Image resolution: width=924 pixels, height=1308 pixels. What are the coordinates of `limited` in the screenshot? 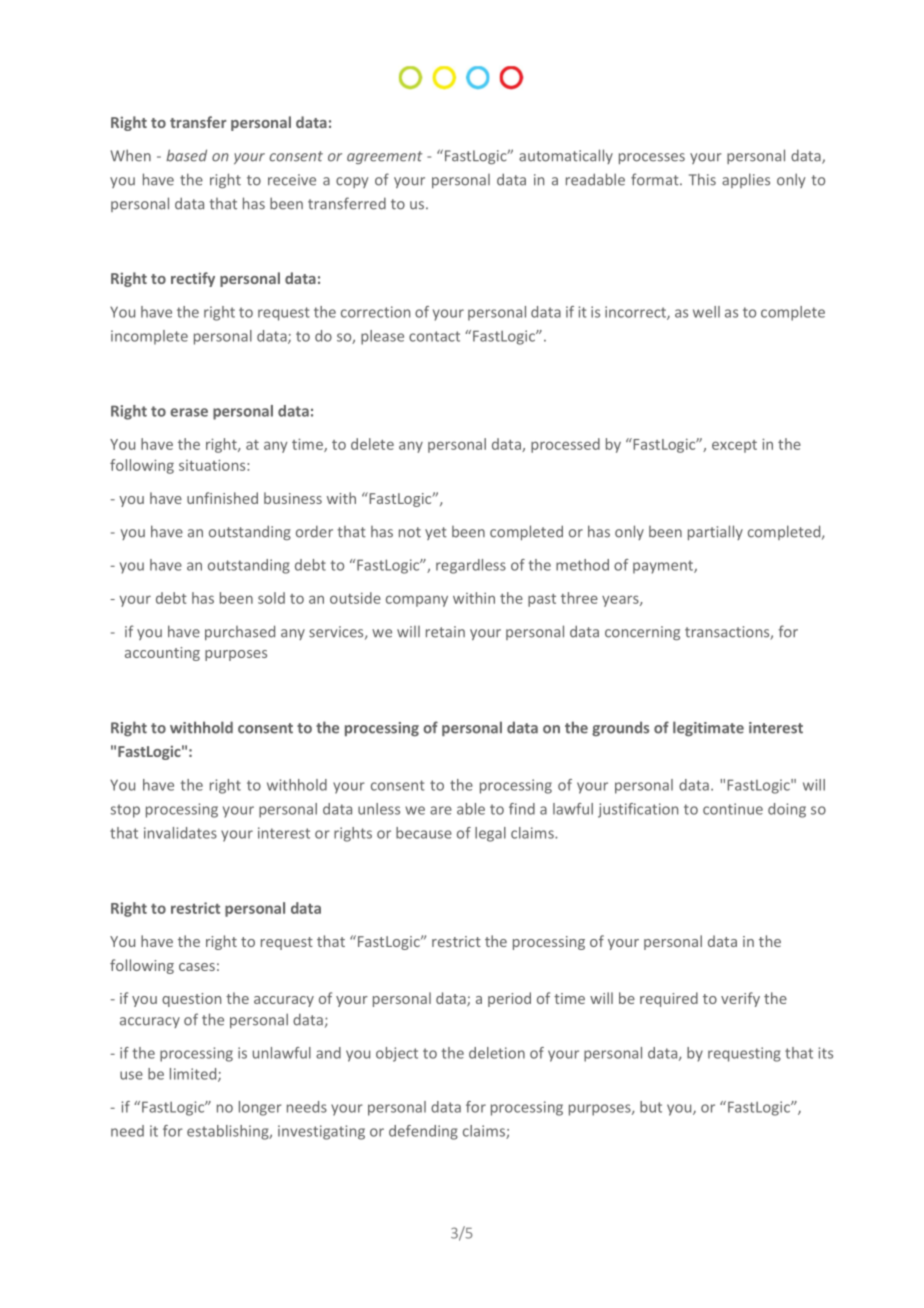 It's located at (194, 1075).
